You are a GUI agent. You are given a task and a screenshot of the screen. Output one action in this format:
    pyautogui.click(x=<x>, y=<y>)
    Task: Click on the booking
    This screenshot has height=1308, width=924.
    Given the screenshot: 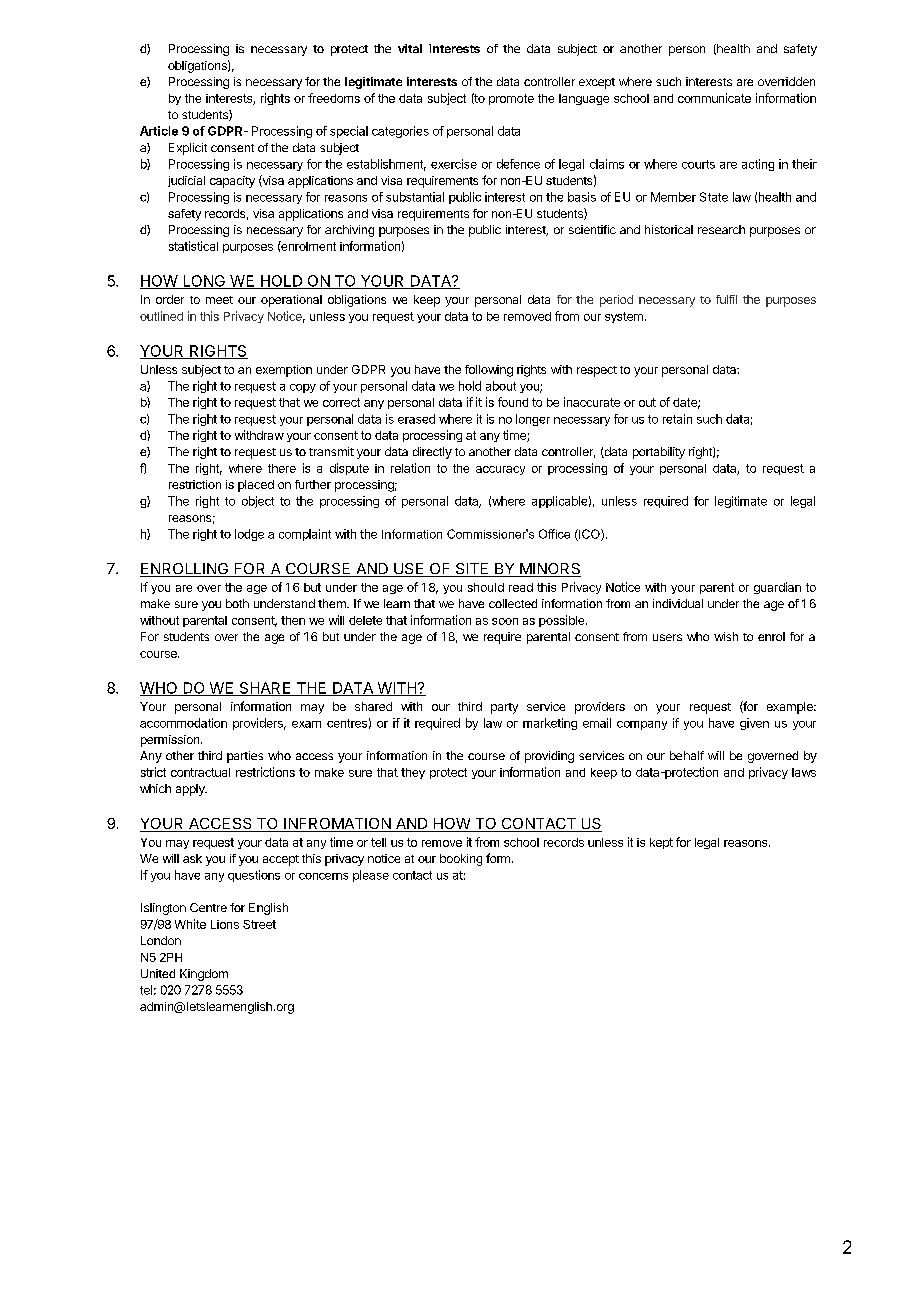 What is the action you would take?
    pyautogui.click(x=461, y=860)
